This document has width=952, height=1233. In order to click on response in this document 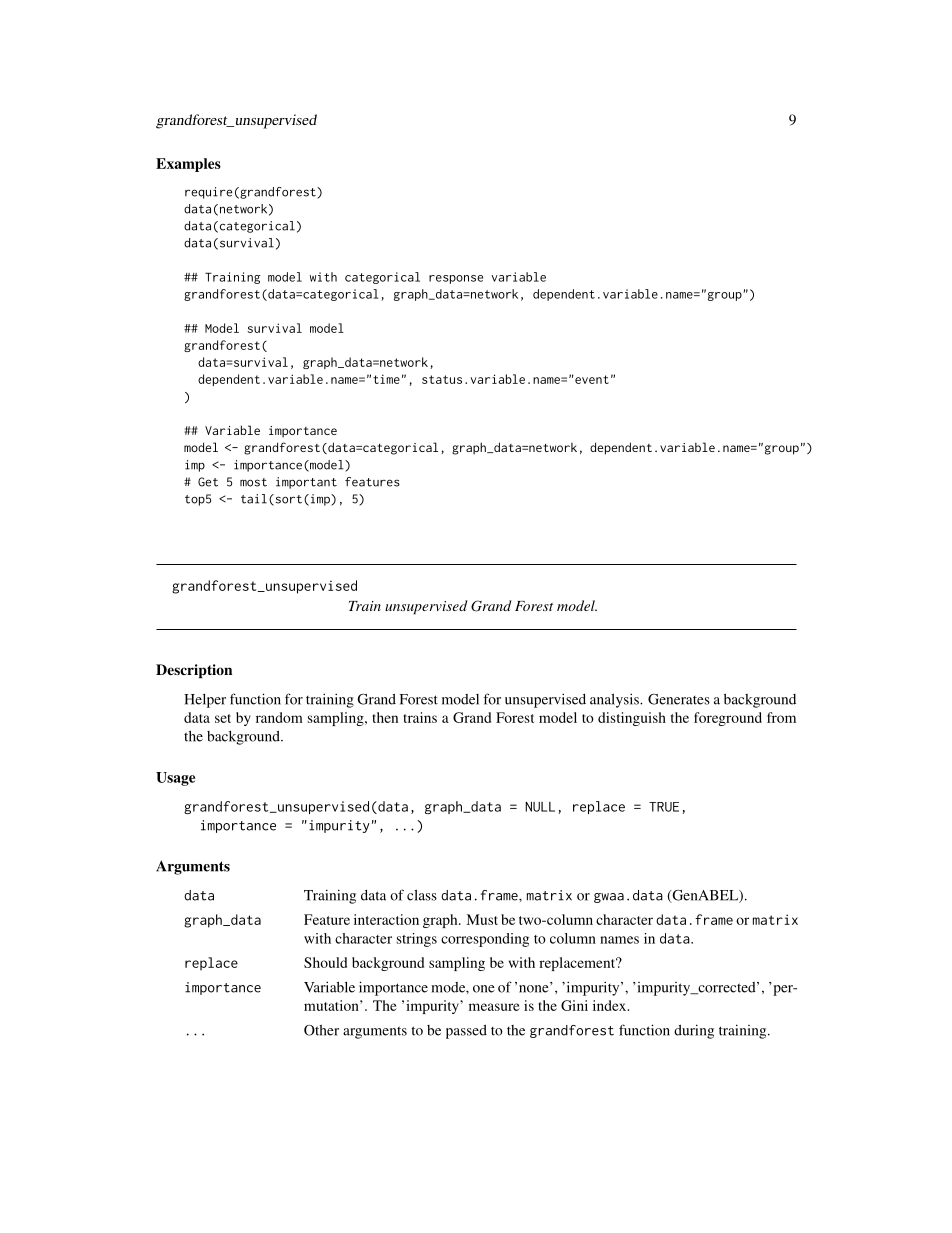, I will do `click(456, 279)`.
